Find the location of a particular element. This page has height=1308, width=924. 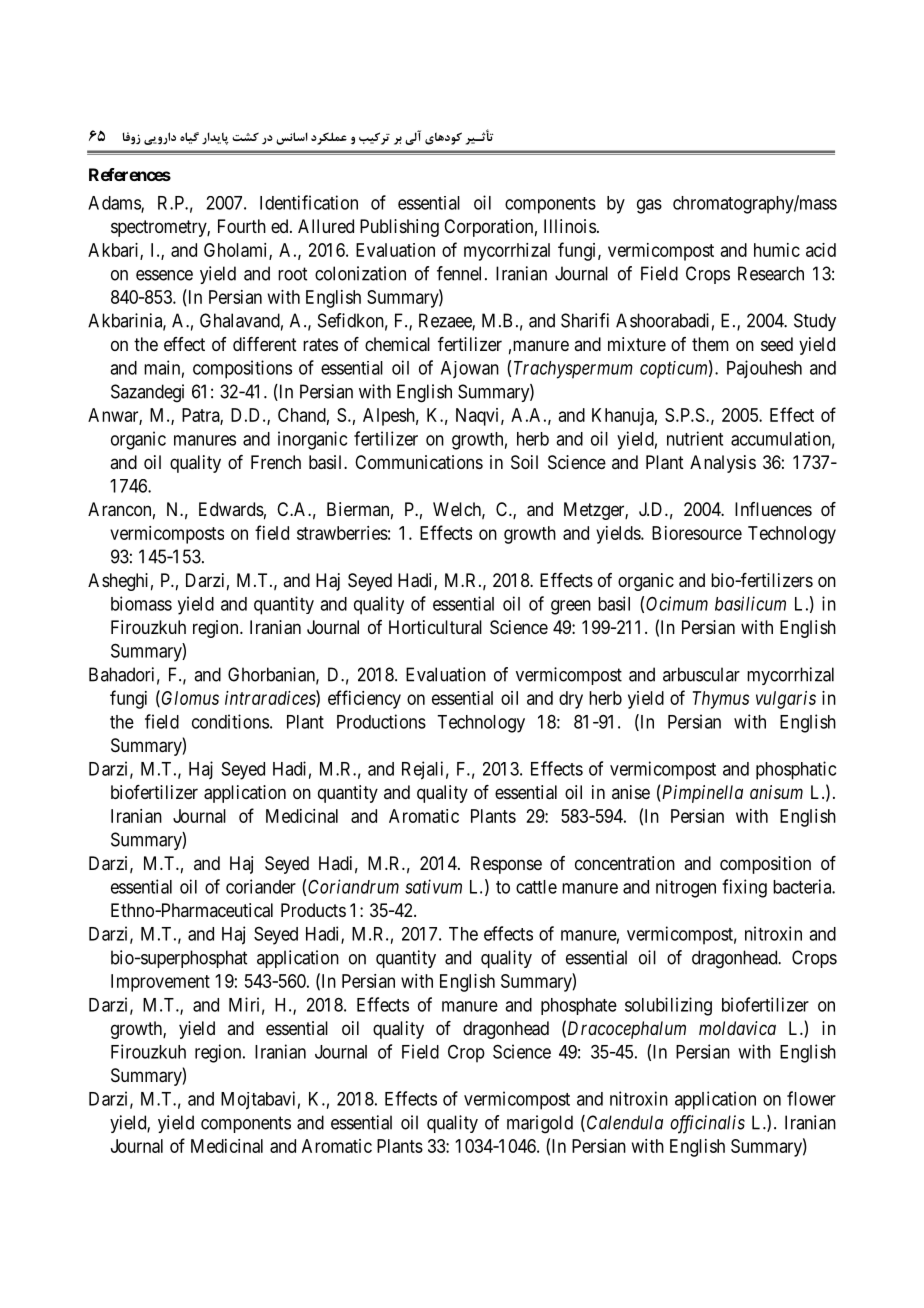

Improvement is located at coordinates (160, 983).
